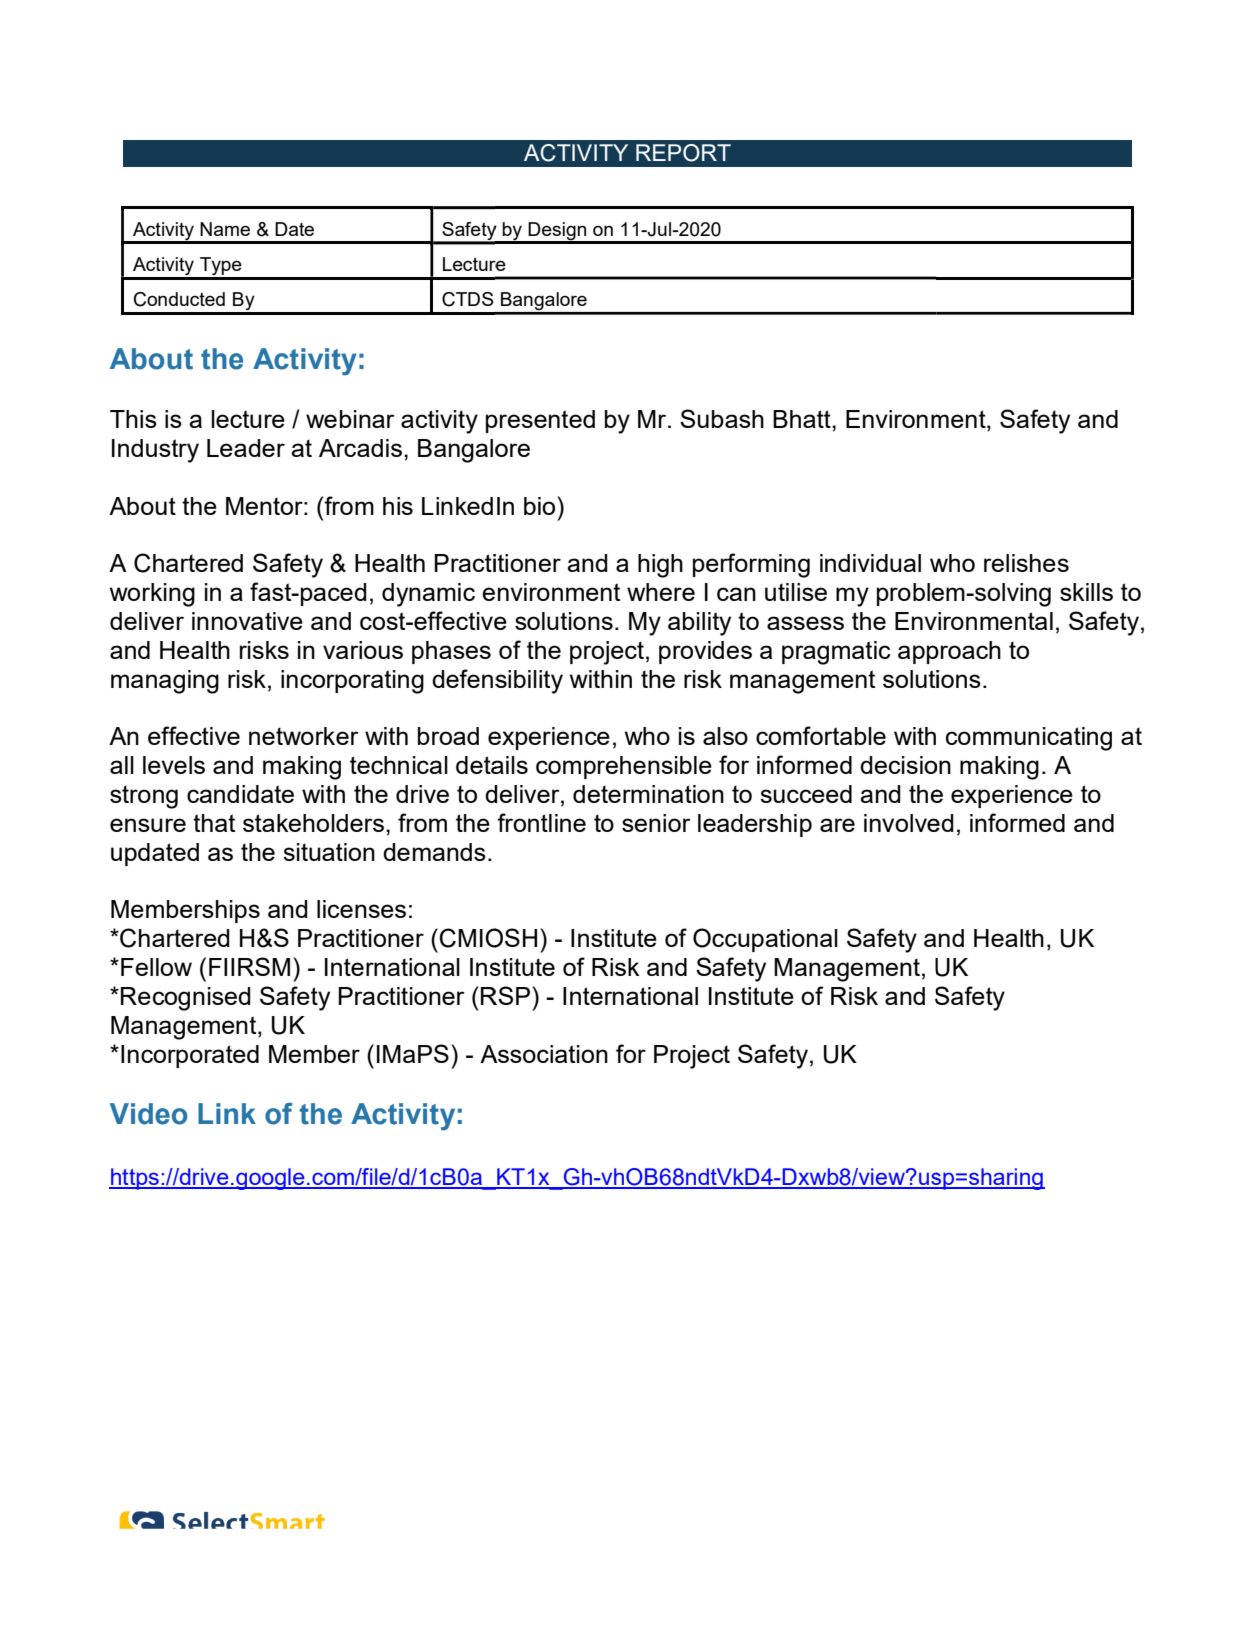 This screenshot has height=1626, width=1256. Describe the element at coordinates (1086, 592) in the screenshot. I see `skills` at that location.
